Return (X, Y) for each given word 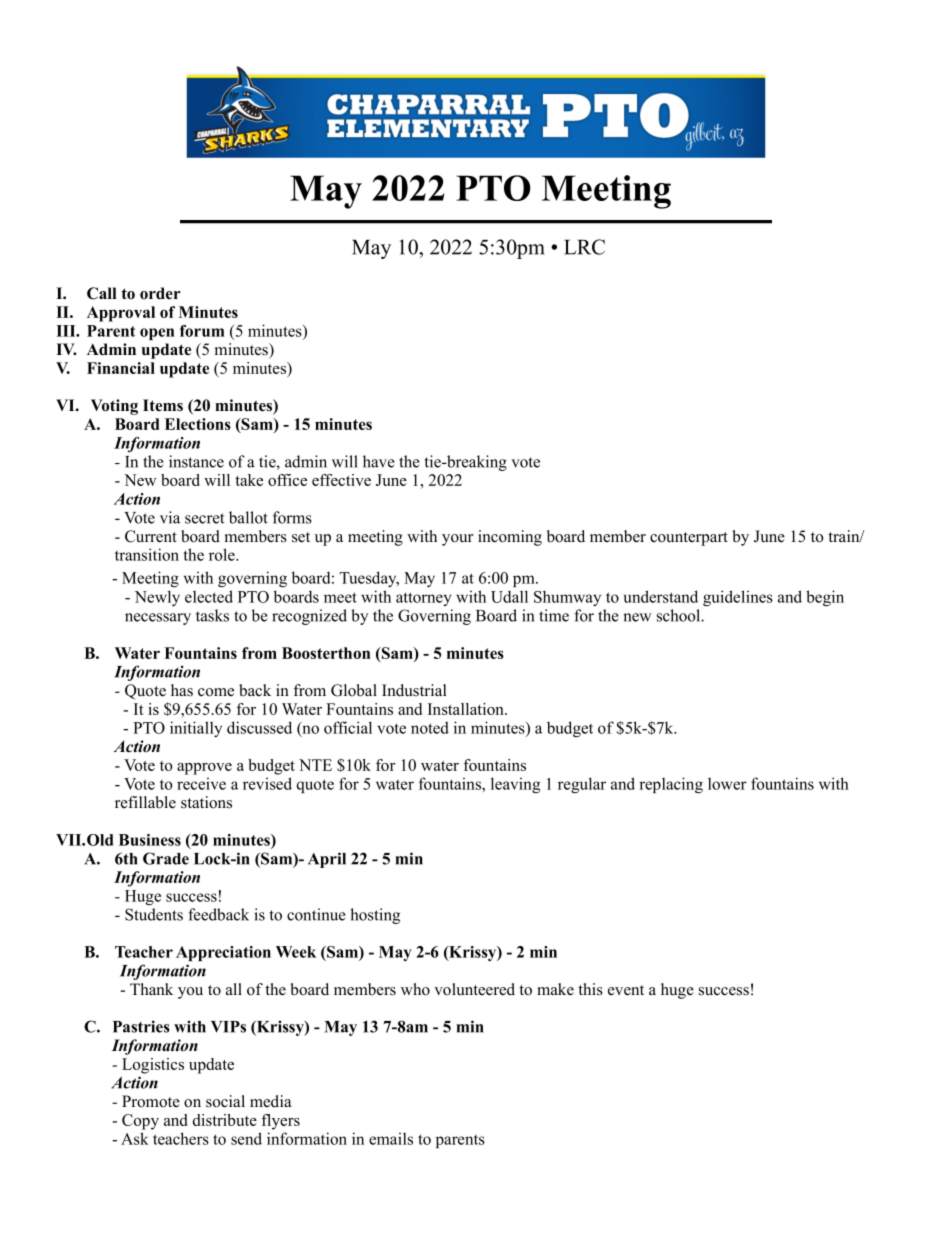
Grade (166, 858)
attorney (423, 599)
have (379, 461)
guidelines (738, 598)
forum (202, 331)
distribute (225, 1120)
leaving (515, 785)
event (626, 990)
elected (209, 596)
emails (391, 1138)
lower (727, 784)
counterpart (689, 539)
